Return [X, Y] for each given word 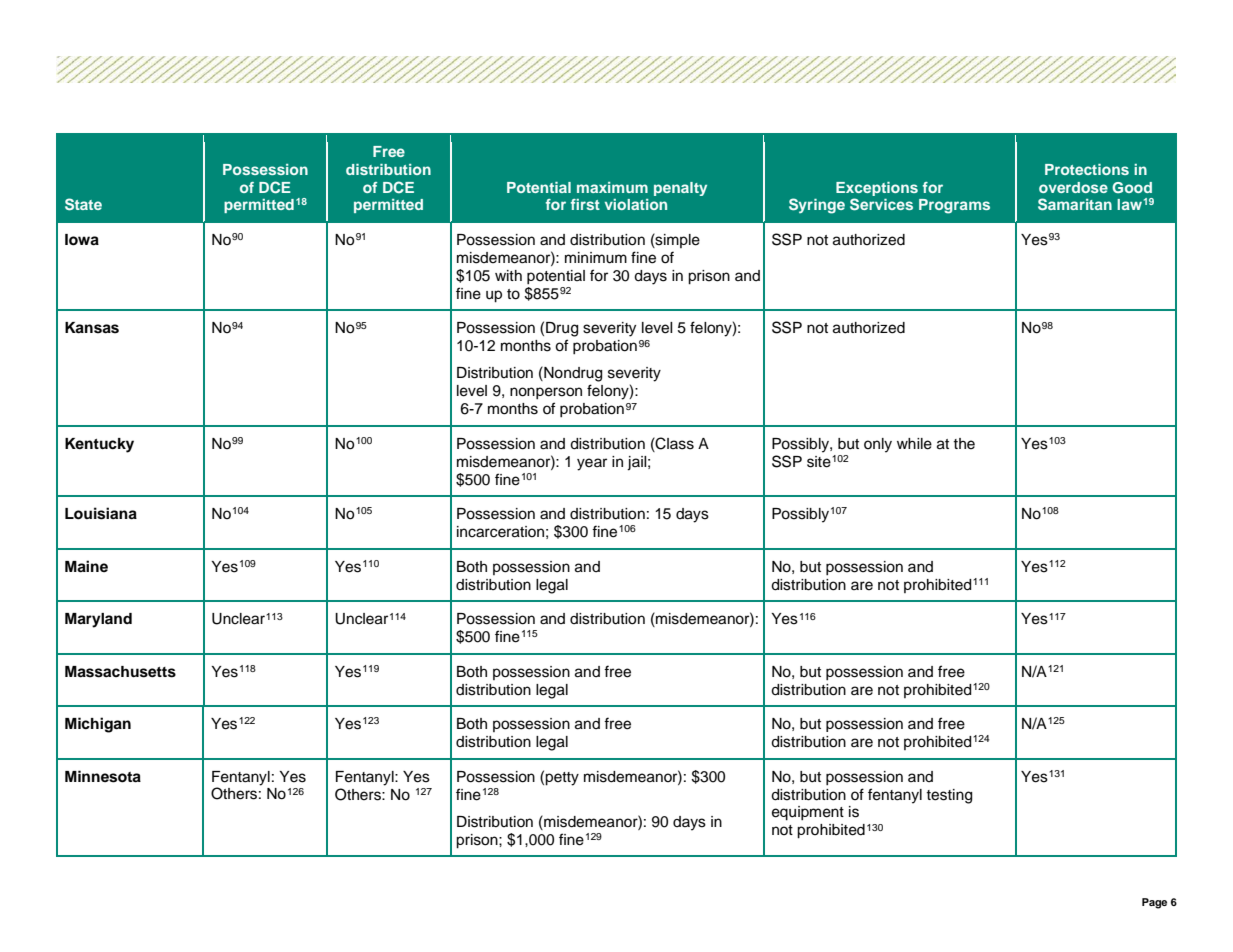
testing [949, 796]
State [83, 204]
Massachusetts [120, 672]
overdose [1073, 187]
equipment [808, 813]
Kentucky [99, 445]
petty [562, 779]
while [914, 444]
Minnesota [103, 776]
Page [1154, 903]
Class [674, 443]
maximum [612, 187]
